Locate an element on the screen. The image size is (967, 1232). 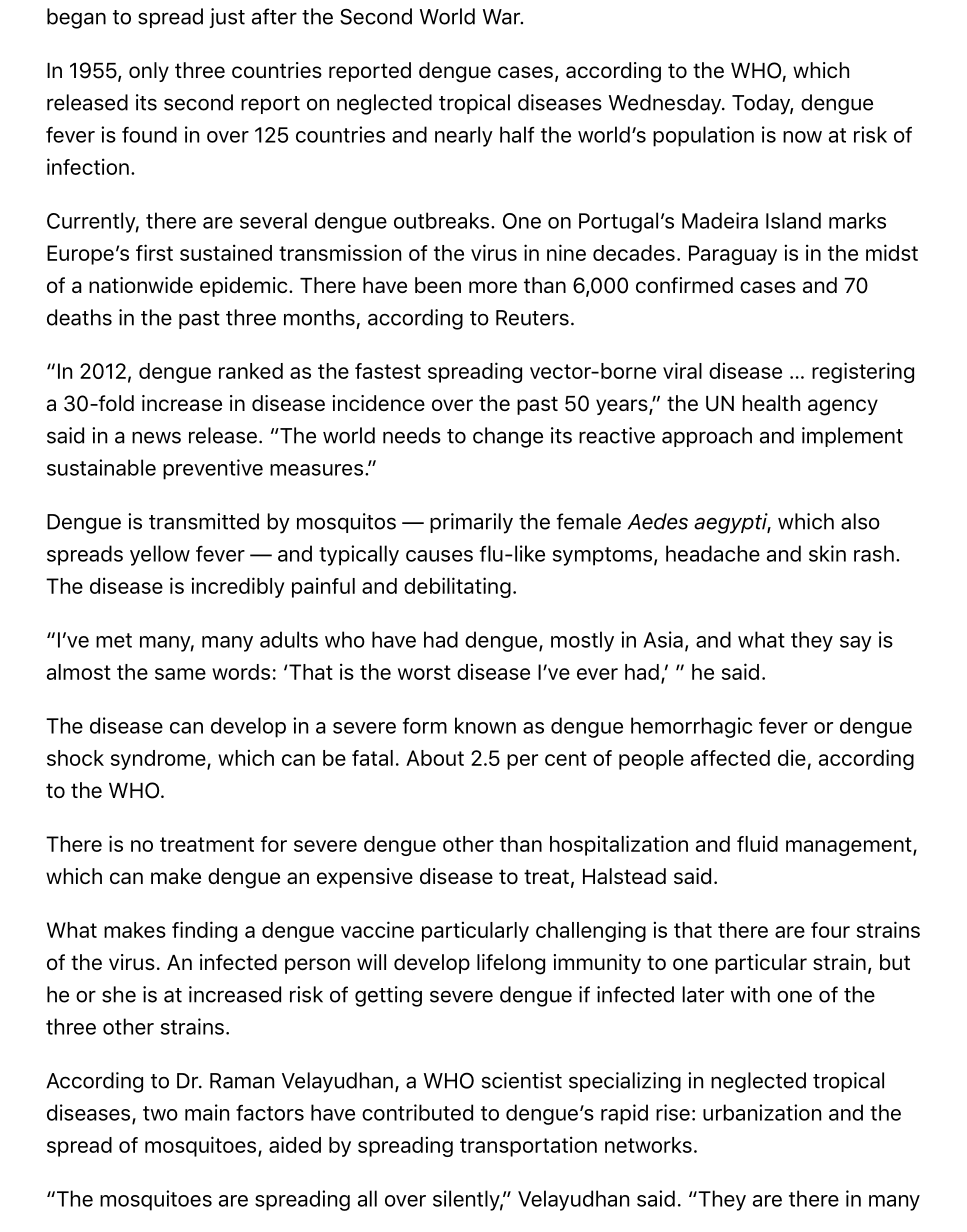
population is located at coordinates (703, 136).
